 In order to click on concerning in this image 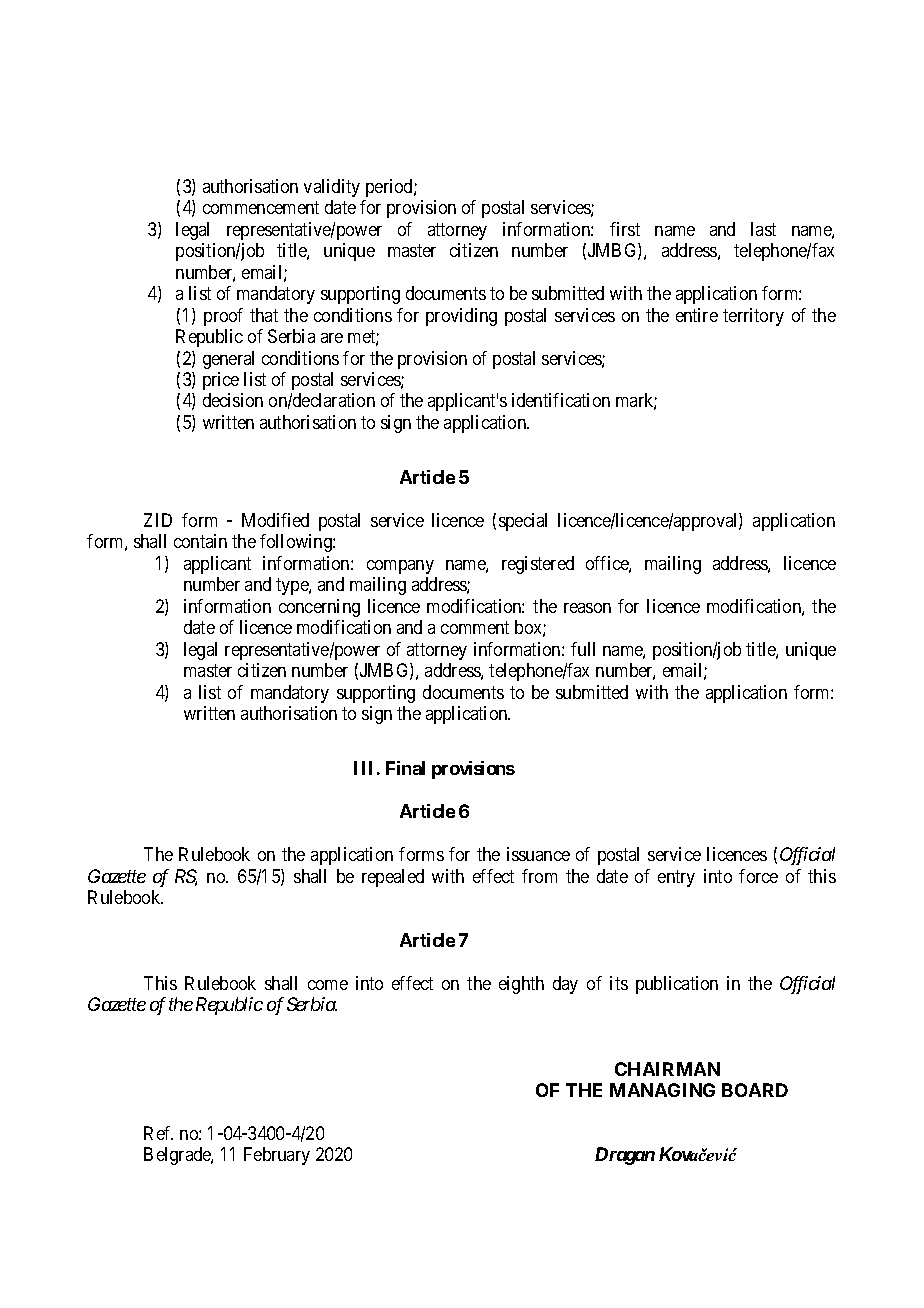, I will do `click(319, 608)`.
